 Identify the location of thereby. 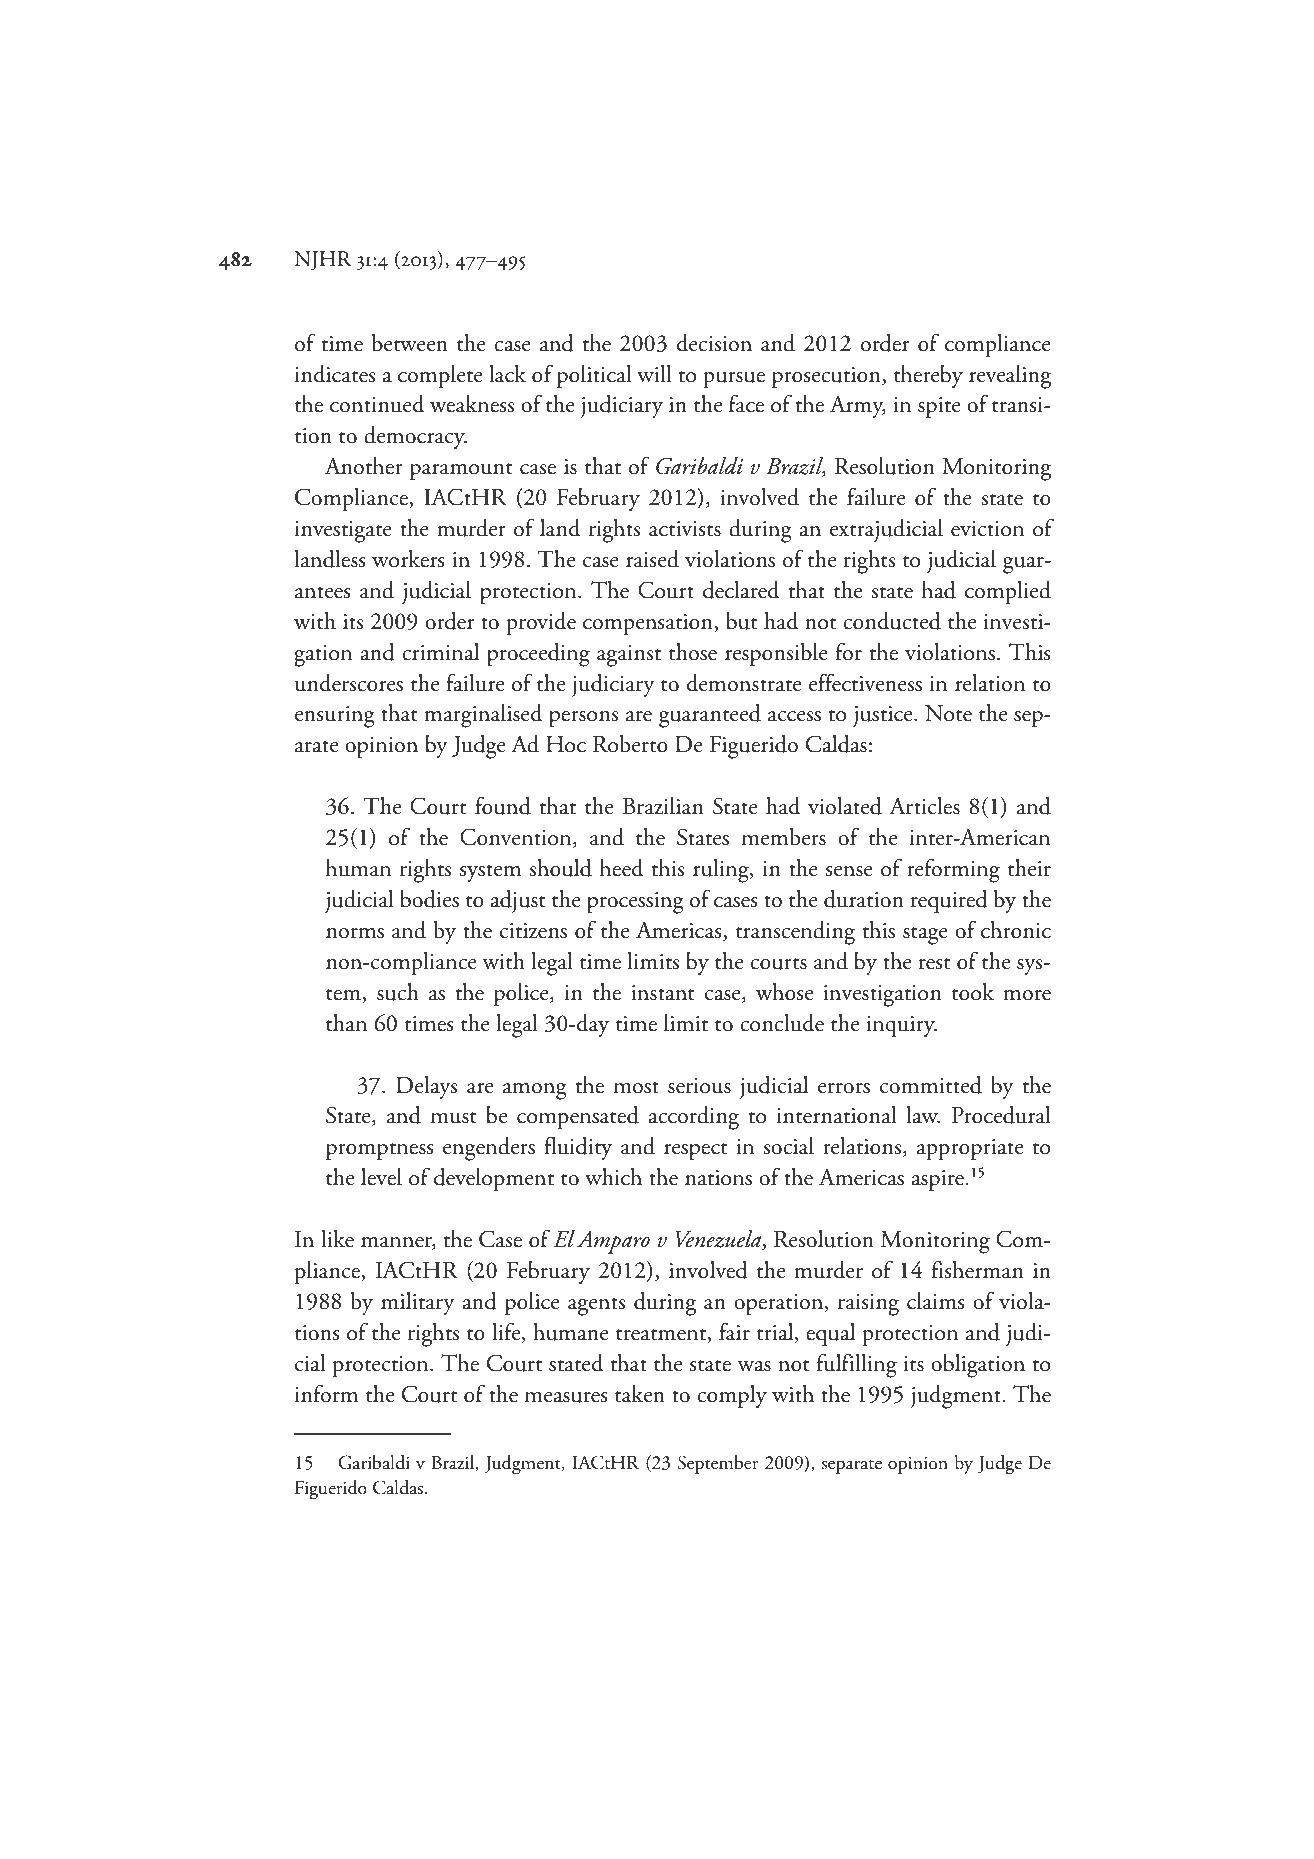
(928, 376).
